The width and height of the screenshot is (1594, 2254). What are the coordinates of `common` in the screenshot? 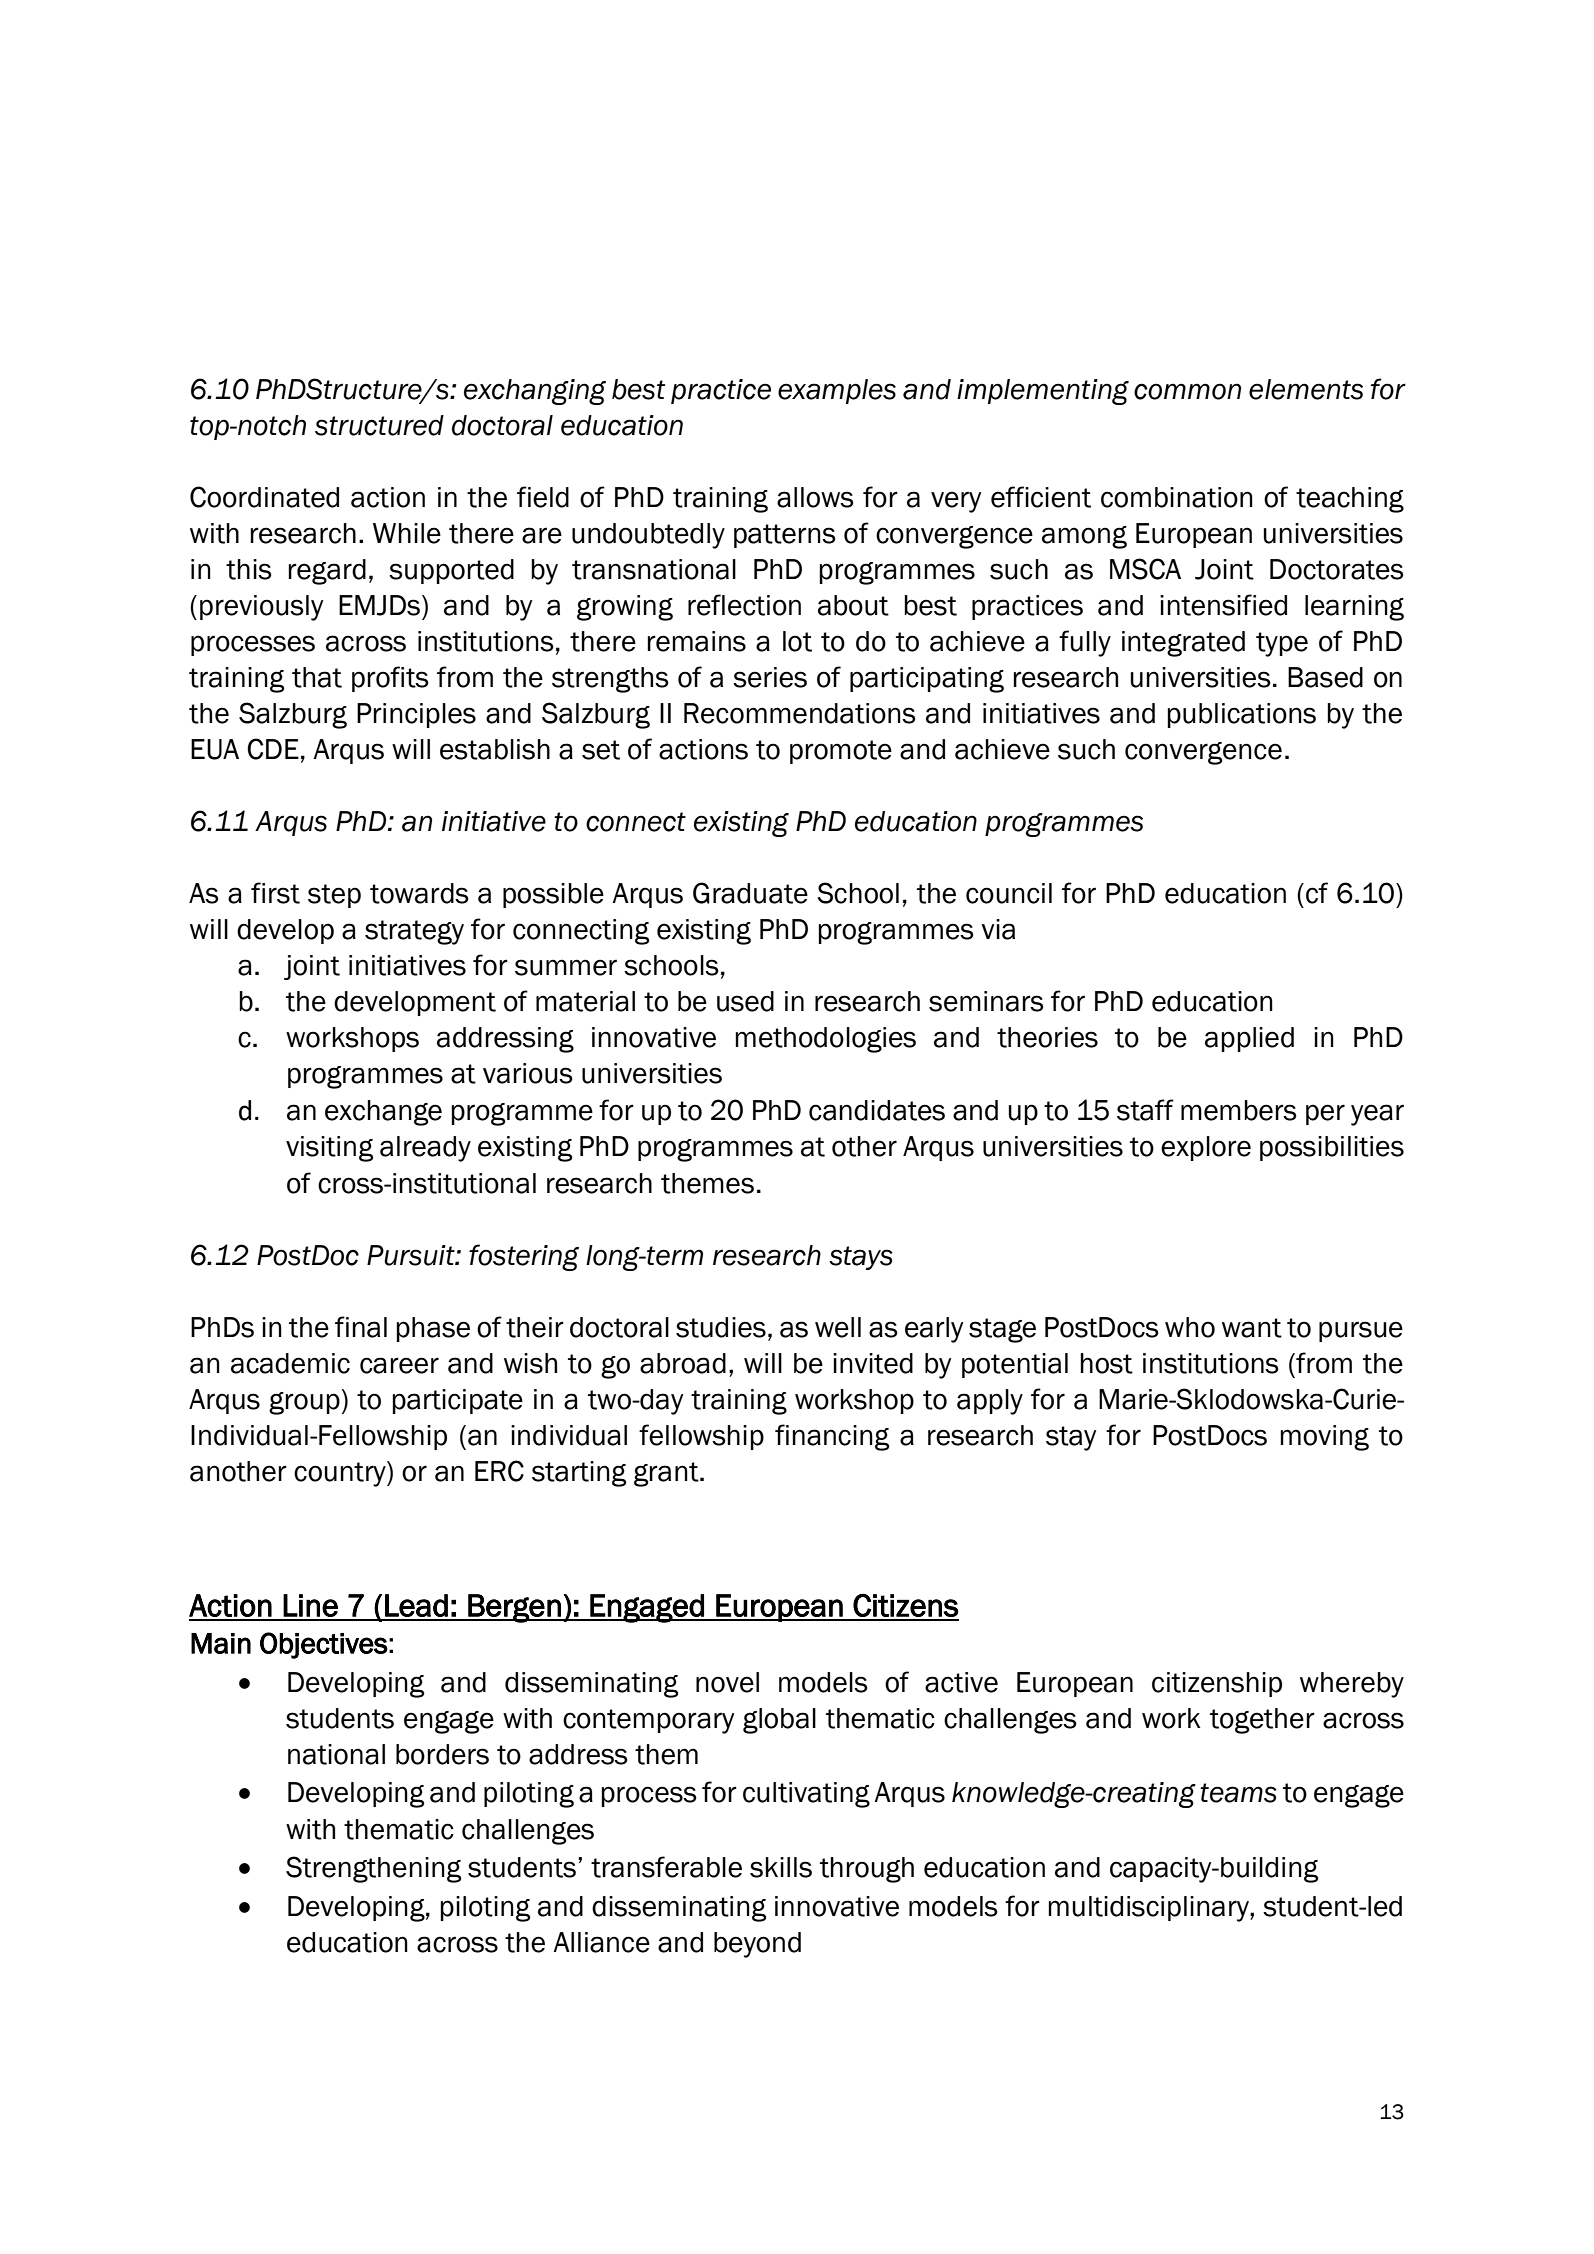 It's located at (1187, 391).
